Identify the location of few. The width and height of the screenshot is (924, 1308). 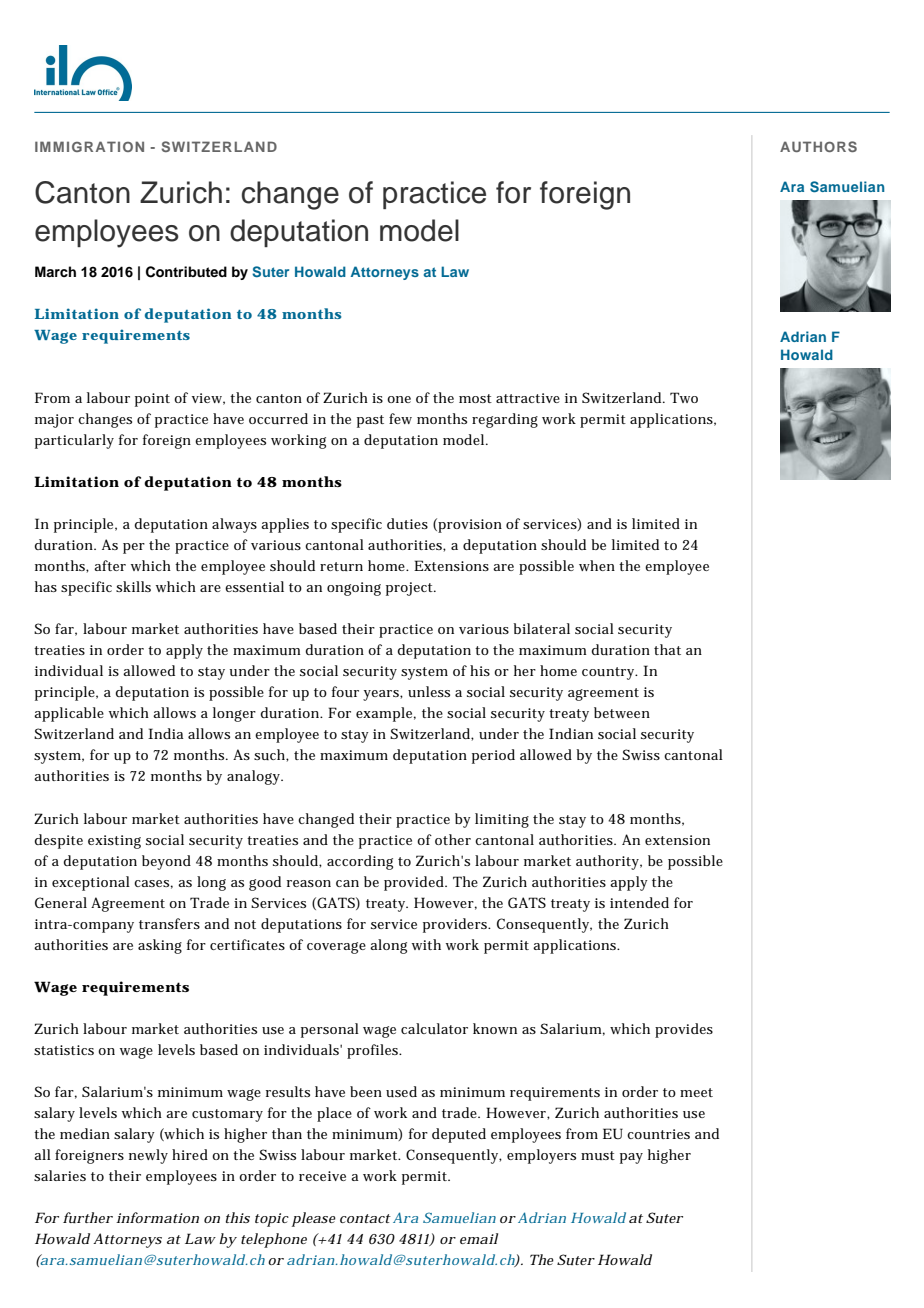
(400, 418).
